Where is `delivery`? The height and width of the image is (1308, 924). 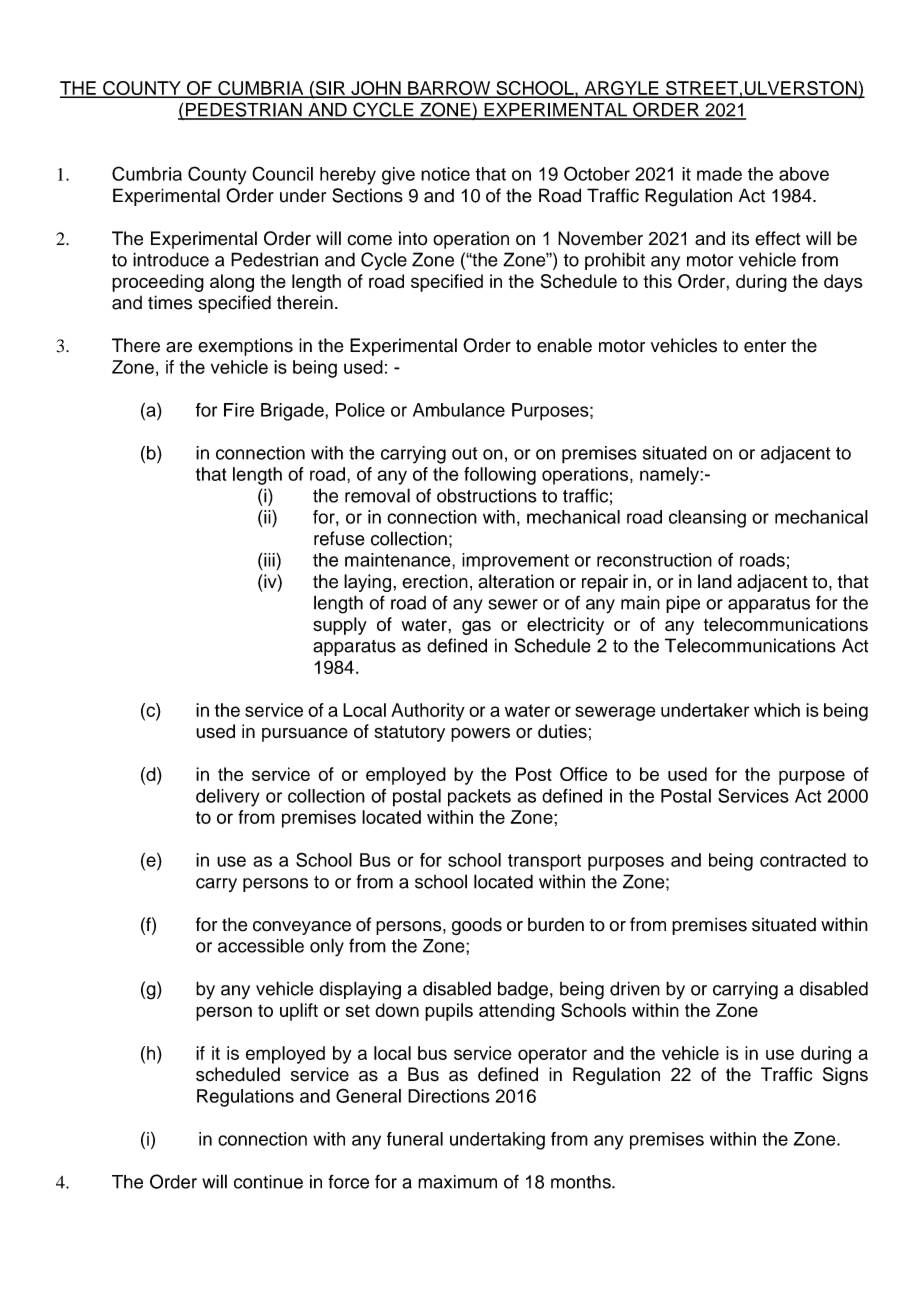
delivery is located at coordinates (228, 798).
